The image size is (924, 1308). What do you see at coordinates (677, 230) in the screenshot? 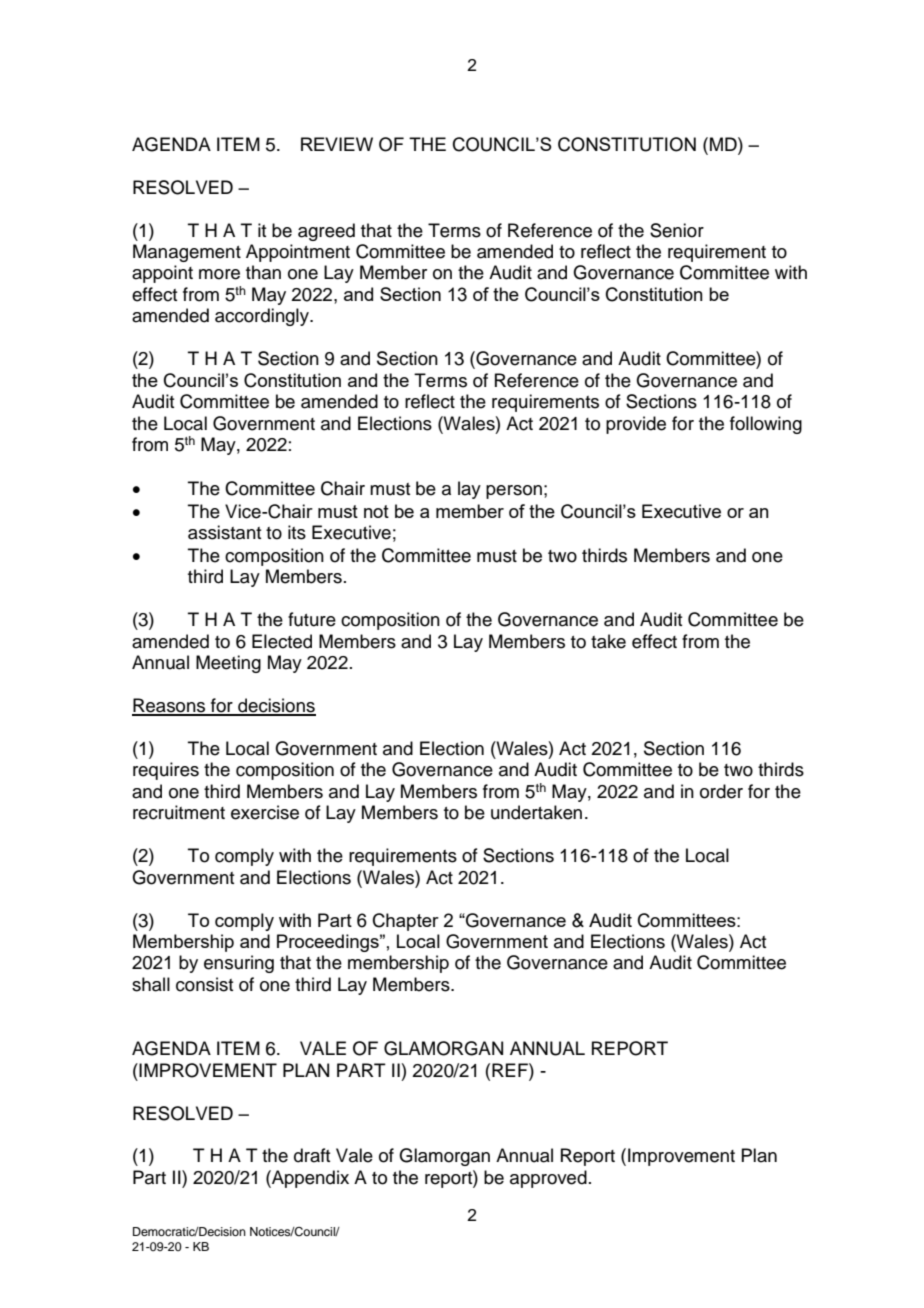
I see `Senior` at bounding box center [677, 230].
